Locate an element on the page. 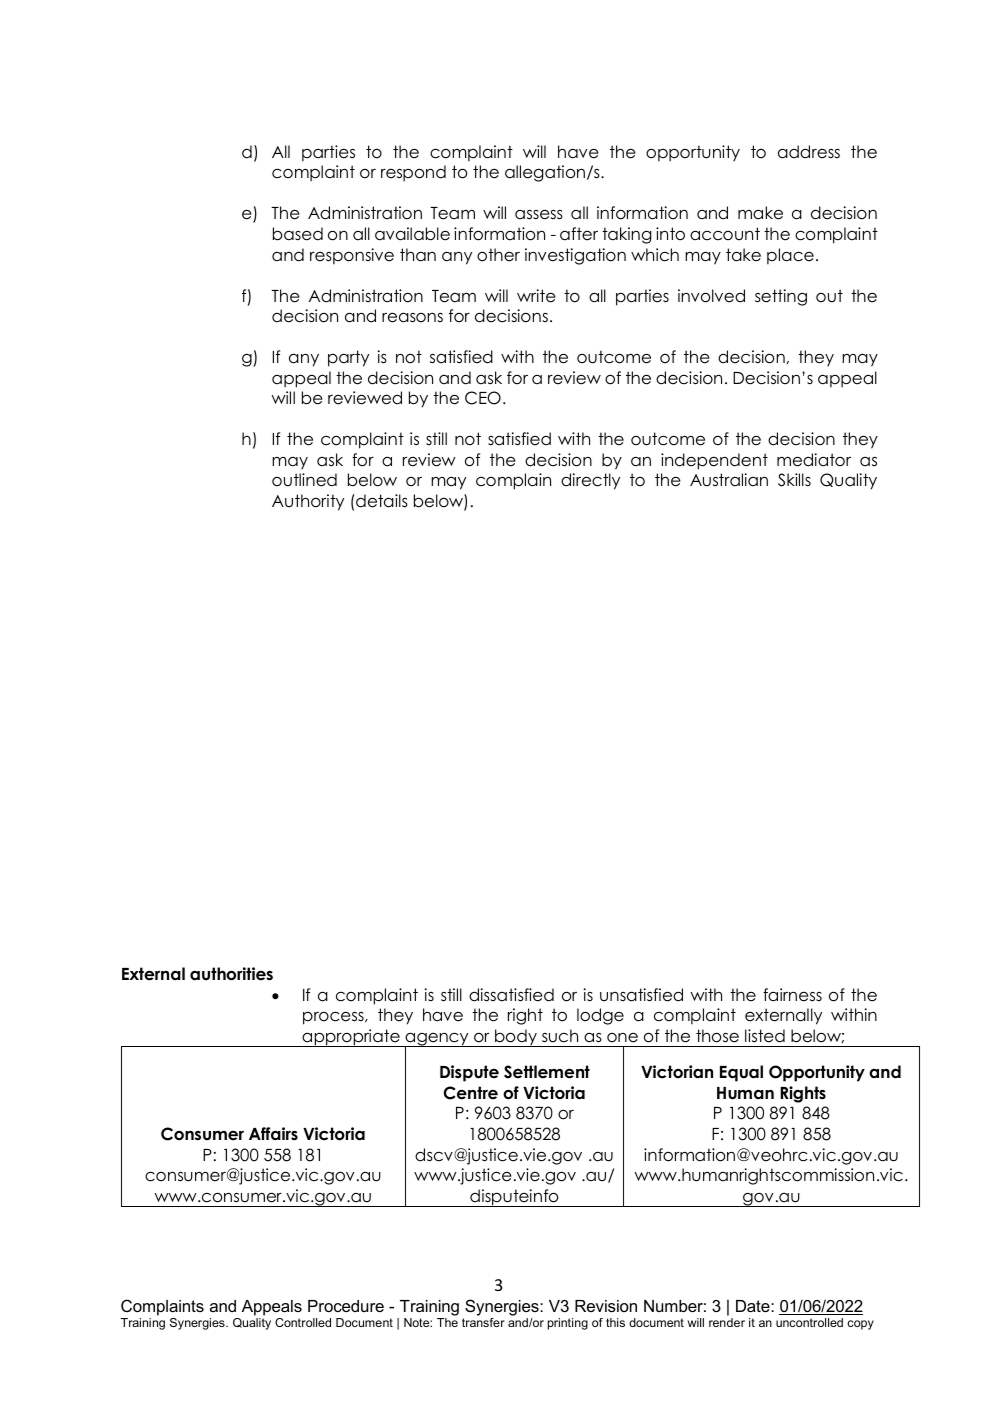  appropriate is located at coordinates (351, 1038).
